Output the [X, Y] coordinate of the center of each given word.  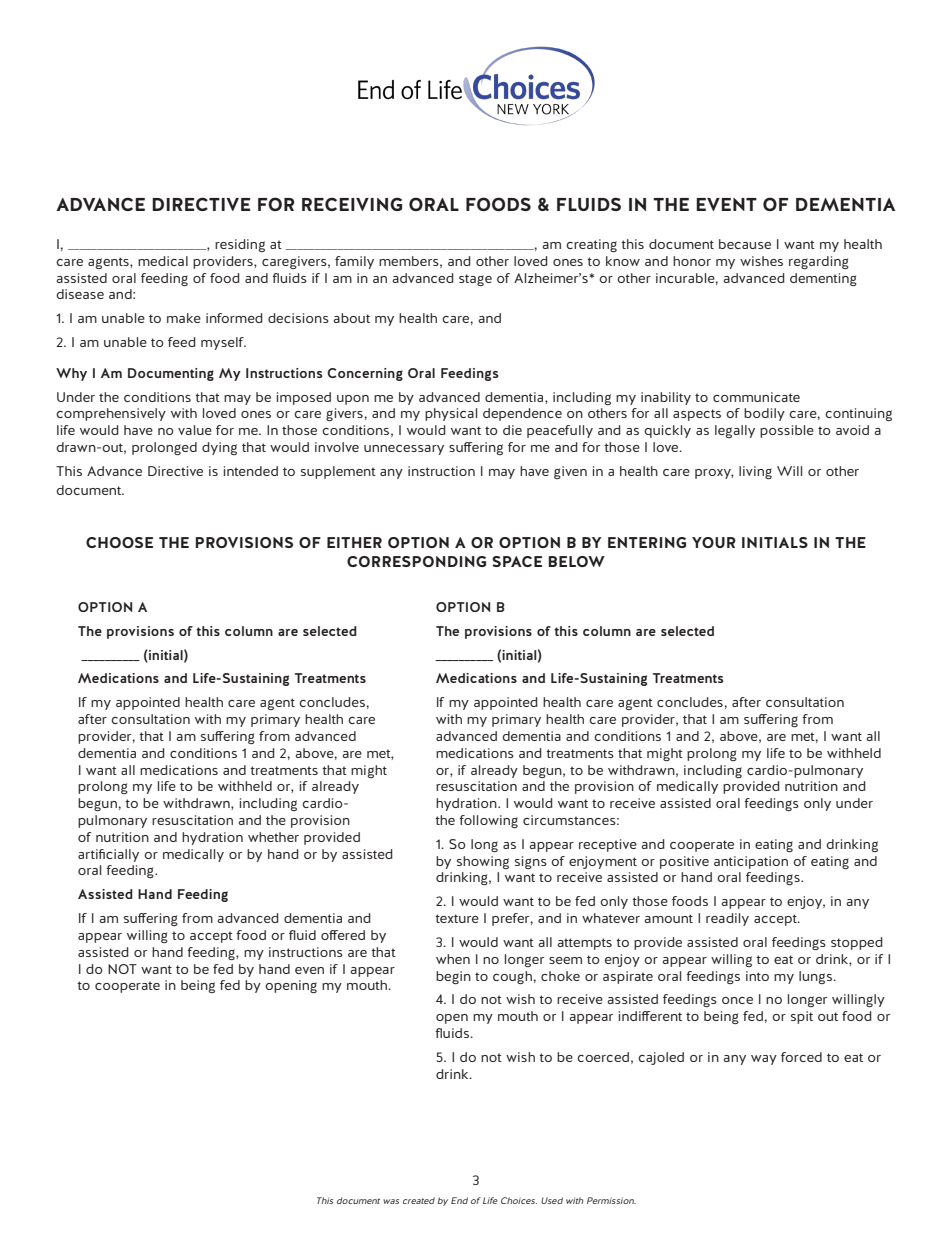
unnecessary [404, 450]
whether [273, 837]
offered [343, 935]
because [745, 244]
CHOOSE [119, 542]
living [755, 472]
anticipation [751, 862]
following [488, 821]
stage [475, 280]
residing [240, 245]
